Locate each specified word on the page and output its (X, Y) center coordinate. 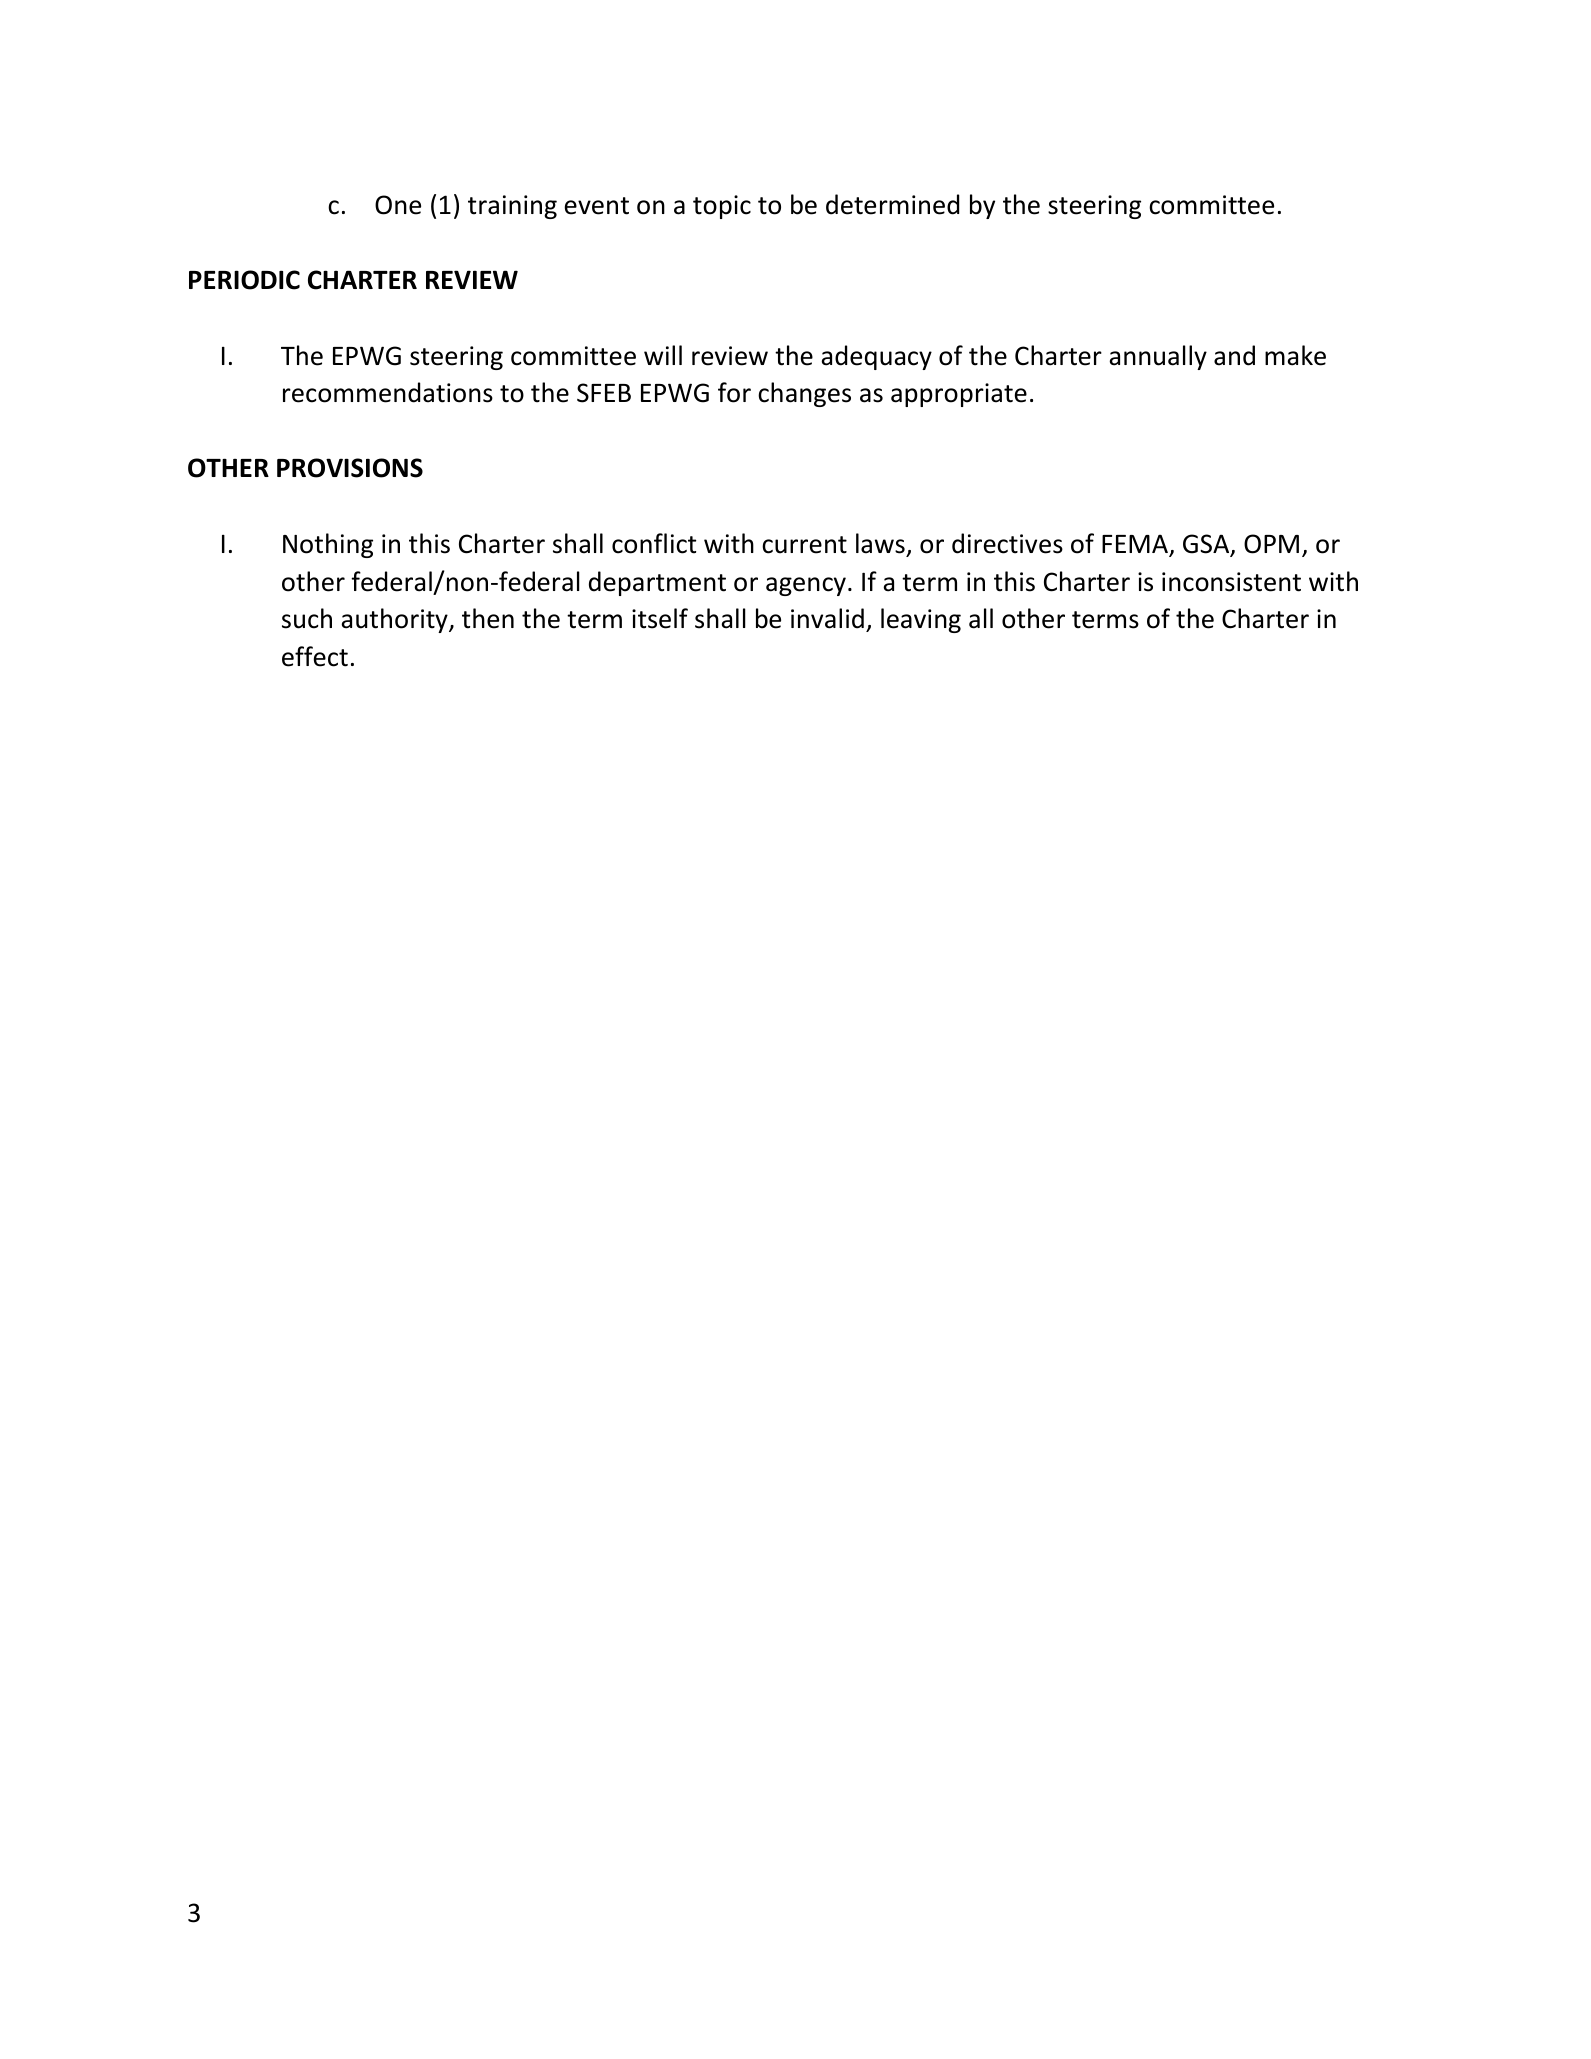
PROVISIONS (350, 468)
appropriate (959, 395)
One (398, 205)
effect (315, 656)
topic (722, 207)
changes (804, 394)
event (597, 206)
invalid (827, 618)
